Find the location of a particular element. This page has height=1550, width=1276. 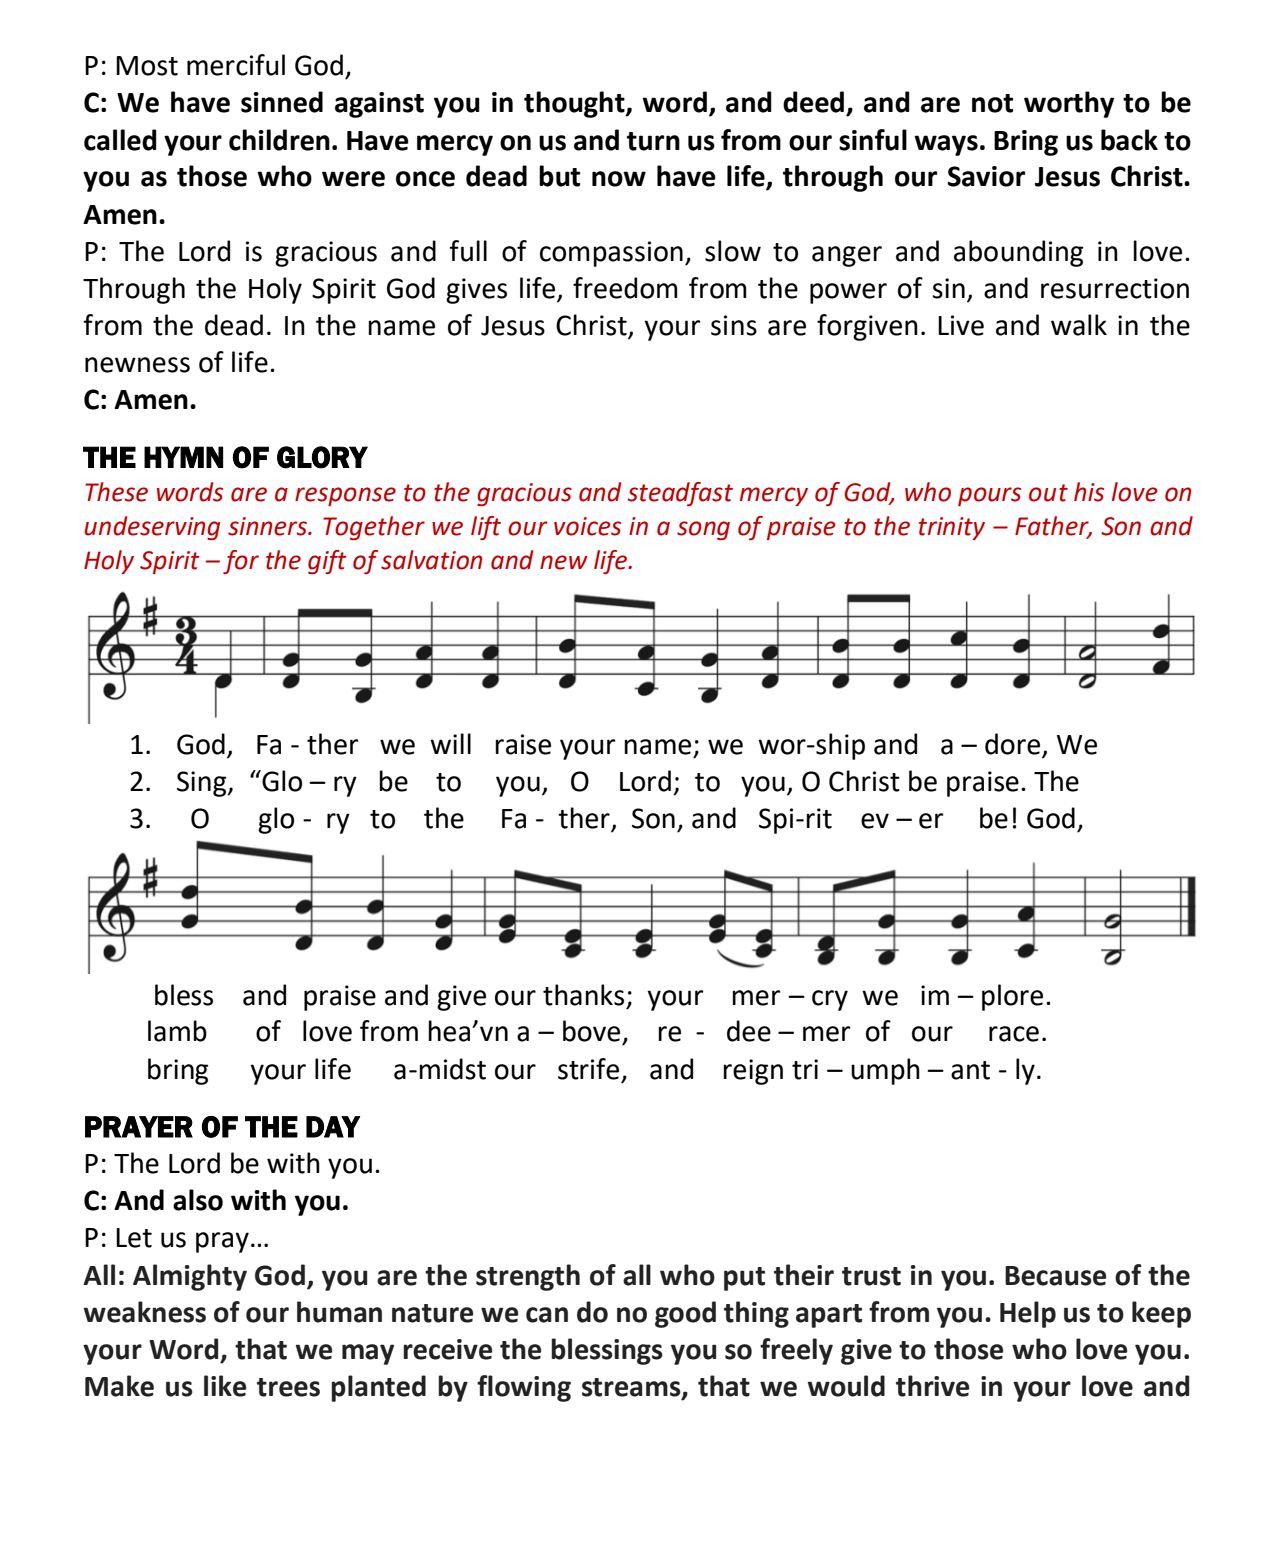

race is located at coordinates (1014, 1034).
